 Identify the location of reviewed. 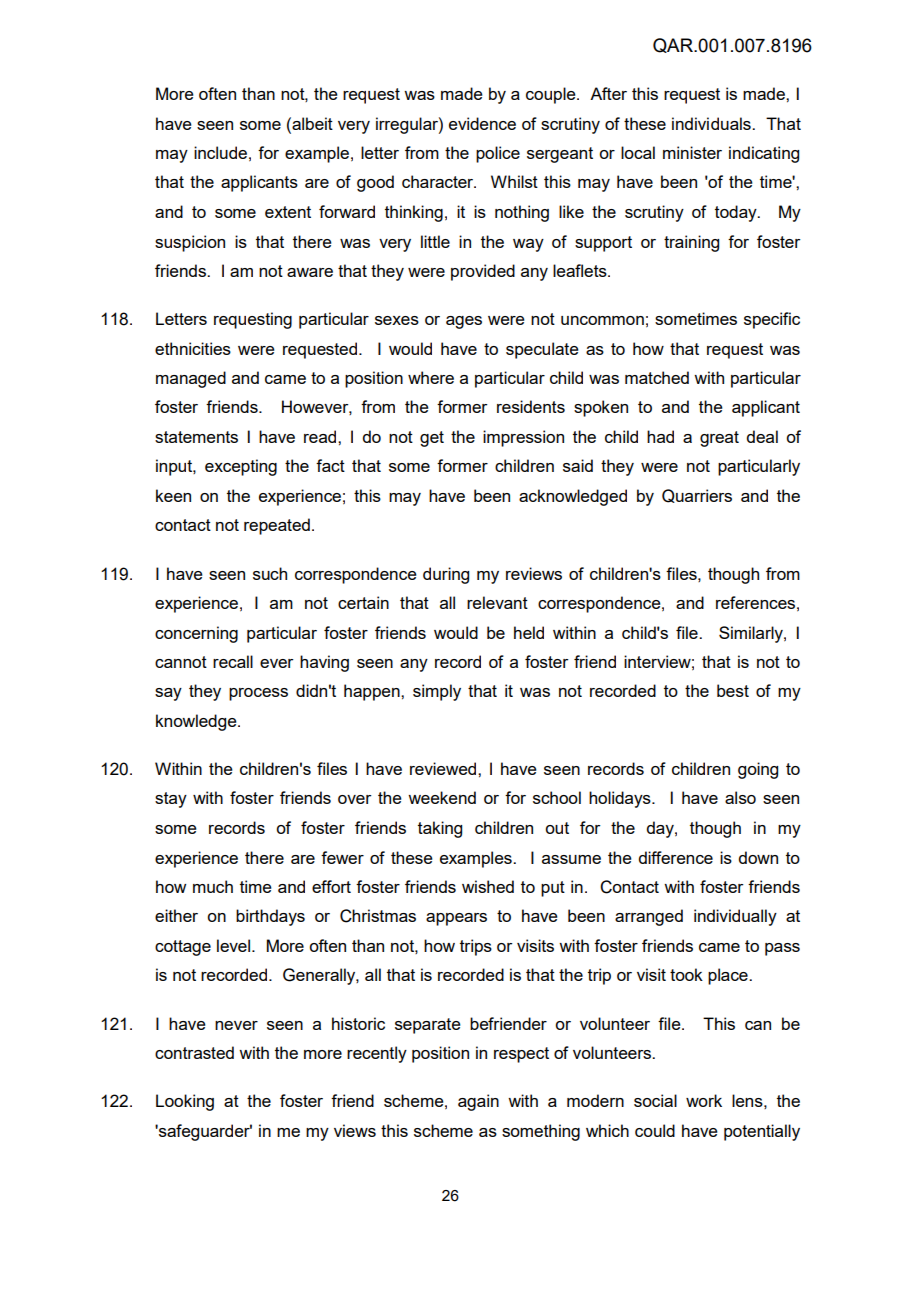
(444, 768).
